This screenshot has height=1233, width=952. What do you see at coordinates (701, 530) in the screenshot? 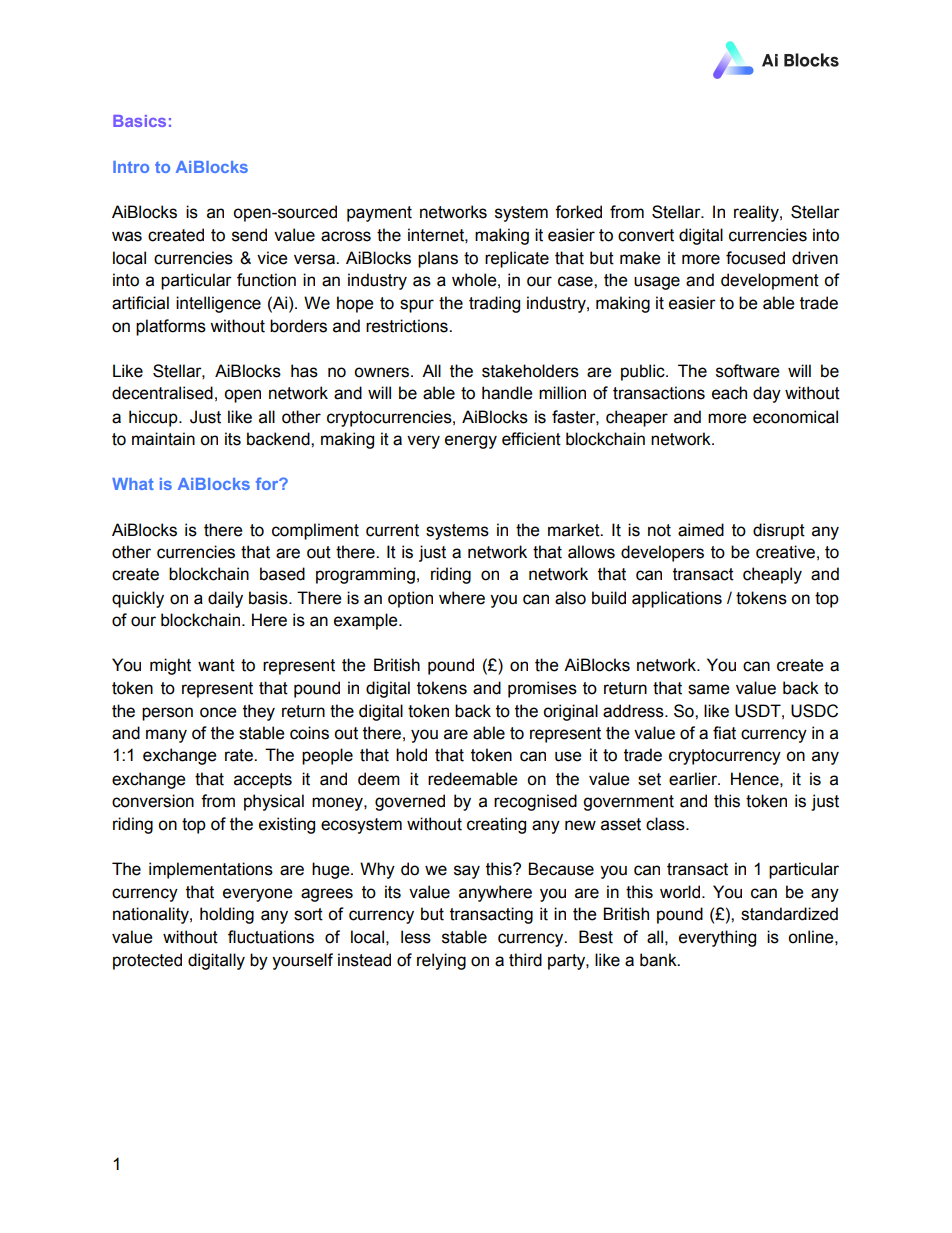
I see `aimed` at bounding box center [701, 530].
